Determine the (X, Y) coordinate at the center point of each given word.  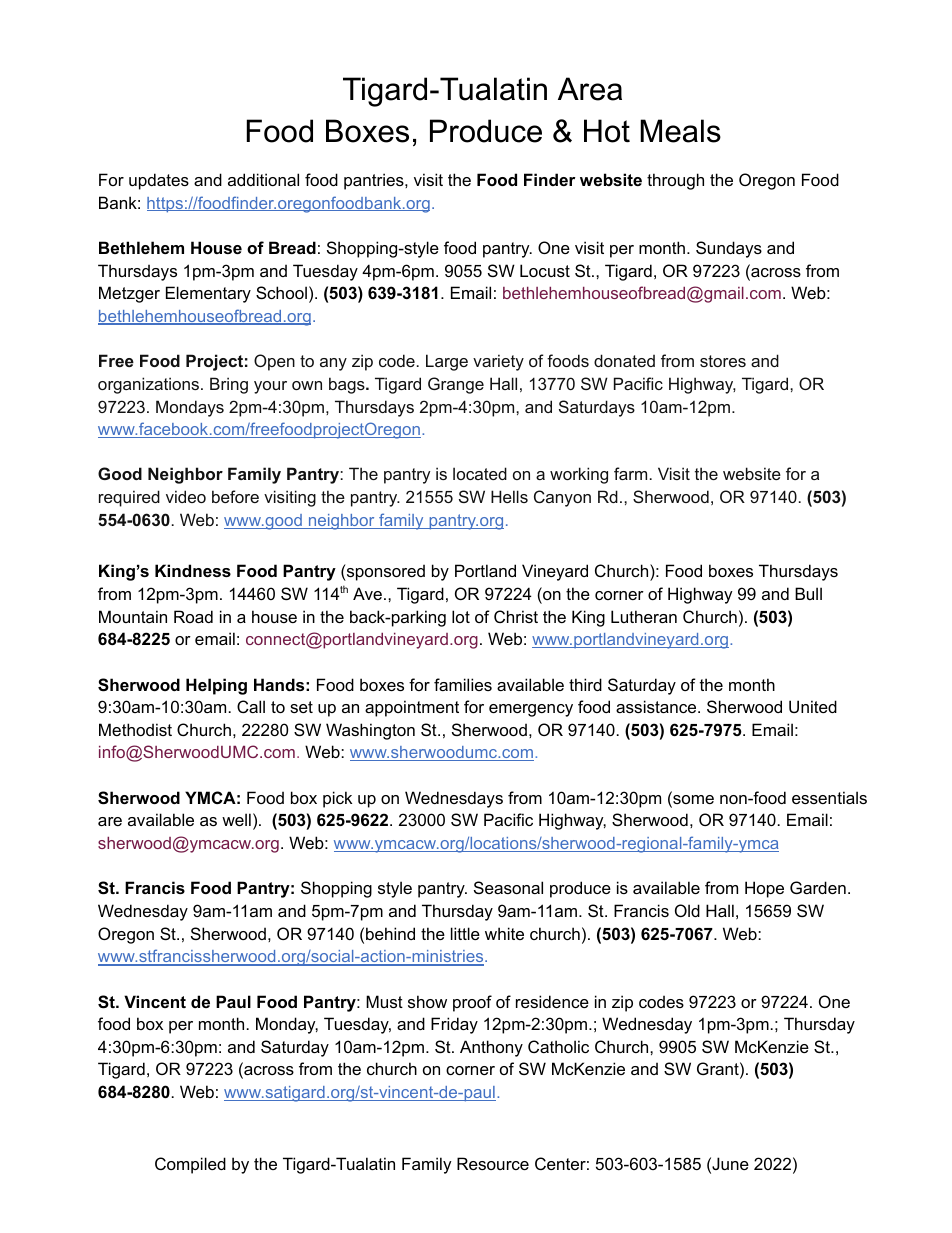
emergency (531, 710)
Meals (680, 131)
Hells (509, 496)
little (465, 933)
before (235, 496)
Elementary (208, 294)
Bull (808, 593)
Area (590, 89)
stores (723, 361)
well (236, 819)
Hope (764, 889)
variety (498, 362)
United (813, 706)
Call (251, 706)
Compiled (190, 1165)
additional (263, 179)
